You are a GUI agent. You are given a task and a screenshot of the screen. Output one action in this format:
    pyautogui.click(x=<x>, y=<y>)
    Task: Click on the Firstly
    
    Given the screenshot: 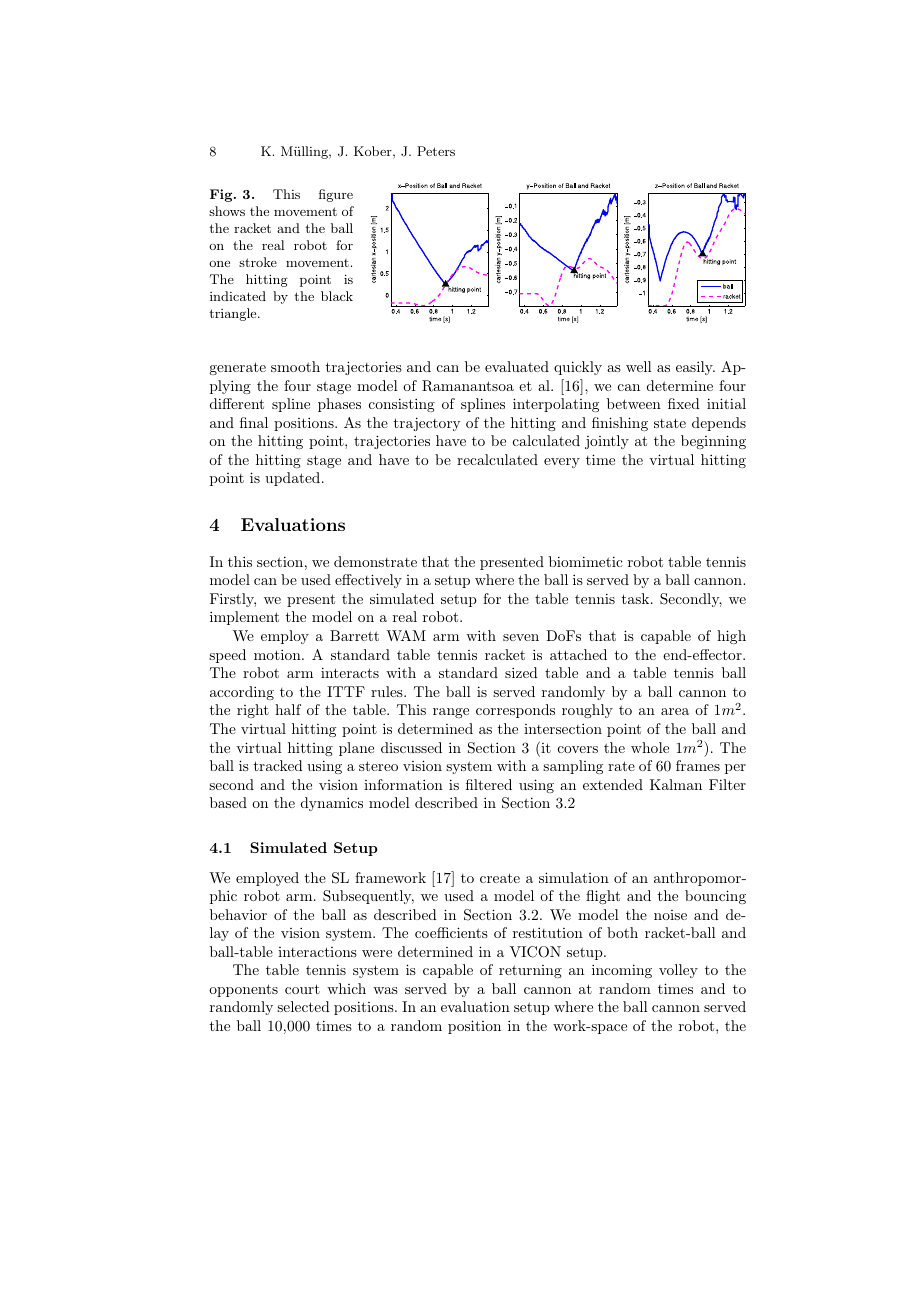 What is the action you would take?
    pyautogui.click(x=233, y=600)
